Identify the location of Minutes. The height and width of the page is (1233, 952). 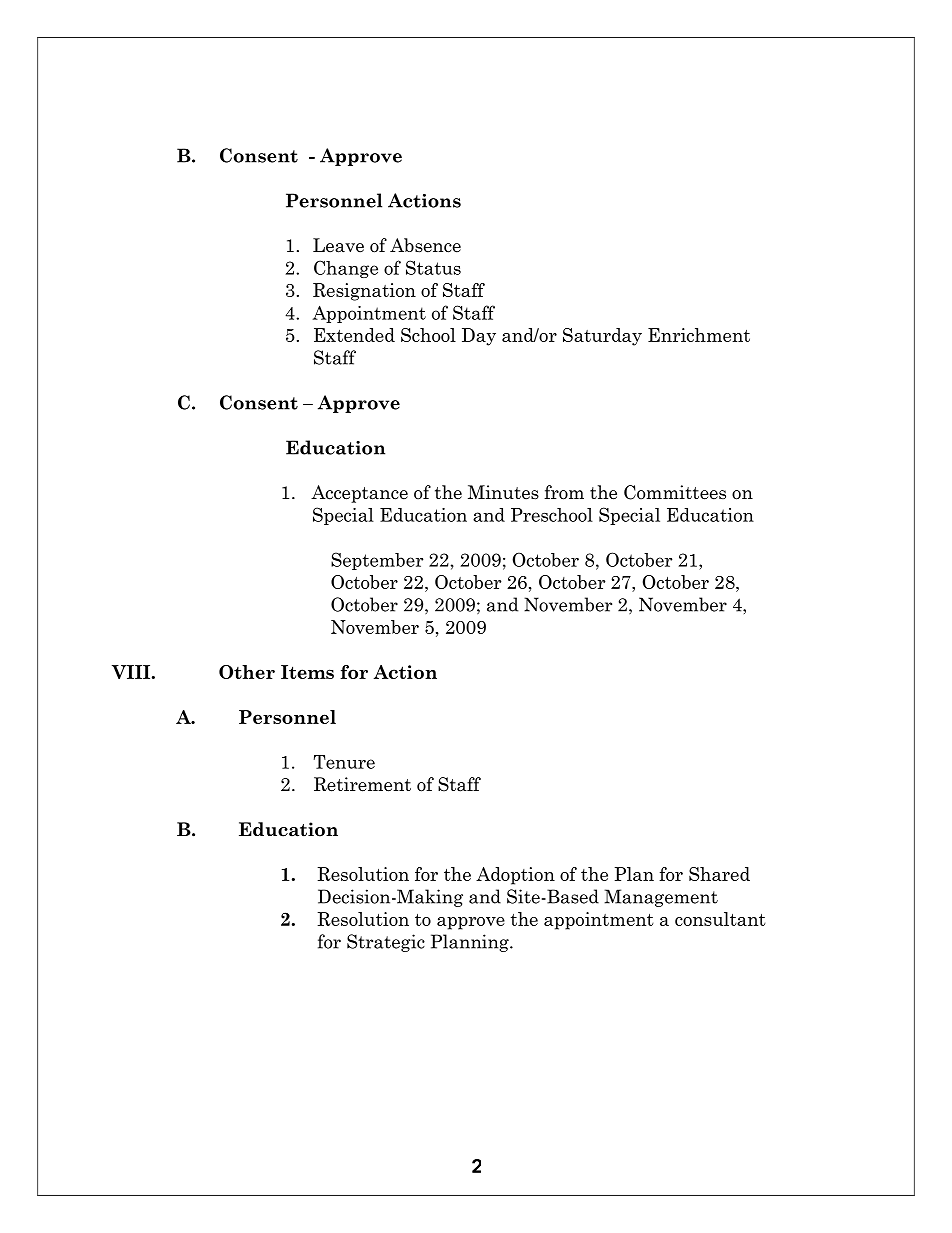
(503, 492).
